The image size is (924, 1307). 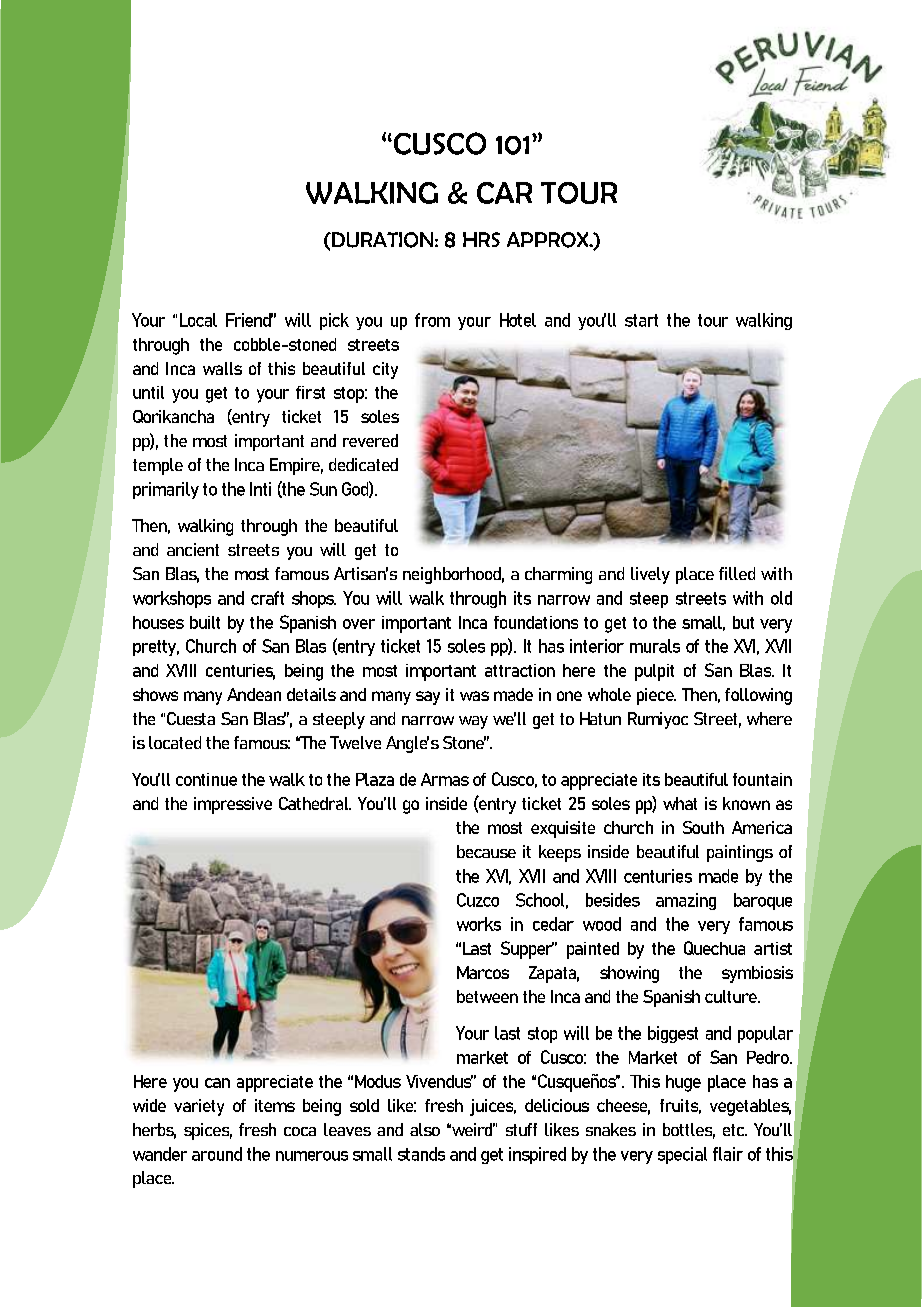 What do you see at coordinates (198, 320) in the page?
I see `Local` at bounding box center [198, 320].
